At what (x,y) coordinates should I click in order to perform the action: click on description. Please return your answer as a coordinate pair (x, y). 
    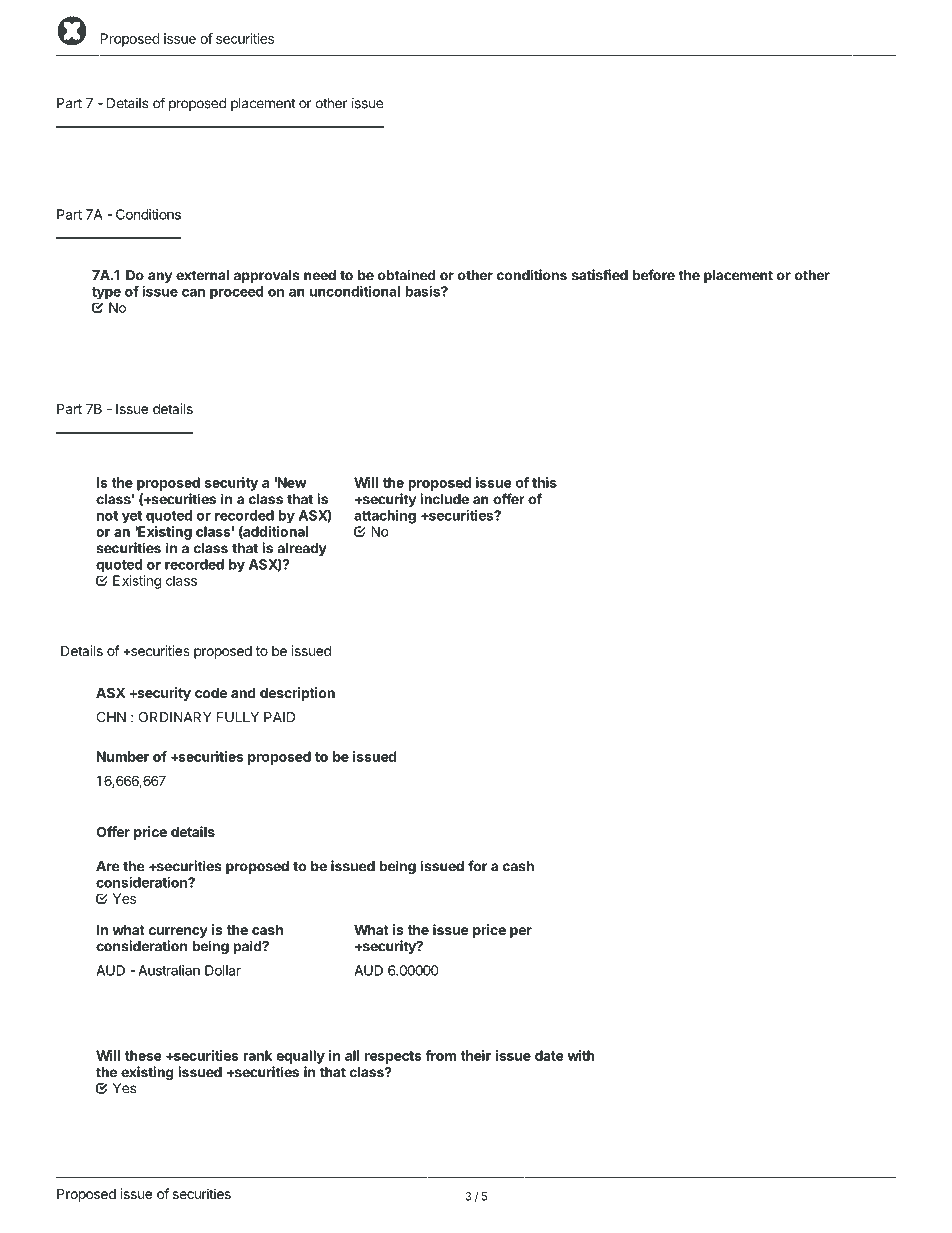
    Looking at the image, I should click on (297, 694).
